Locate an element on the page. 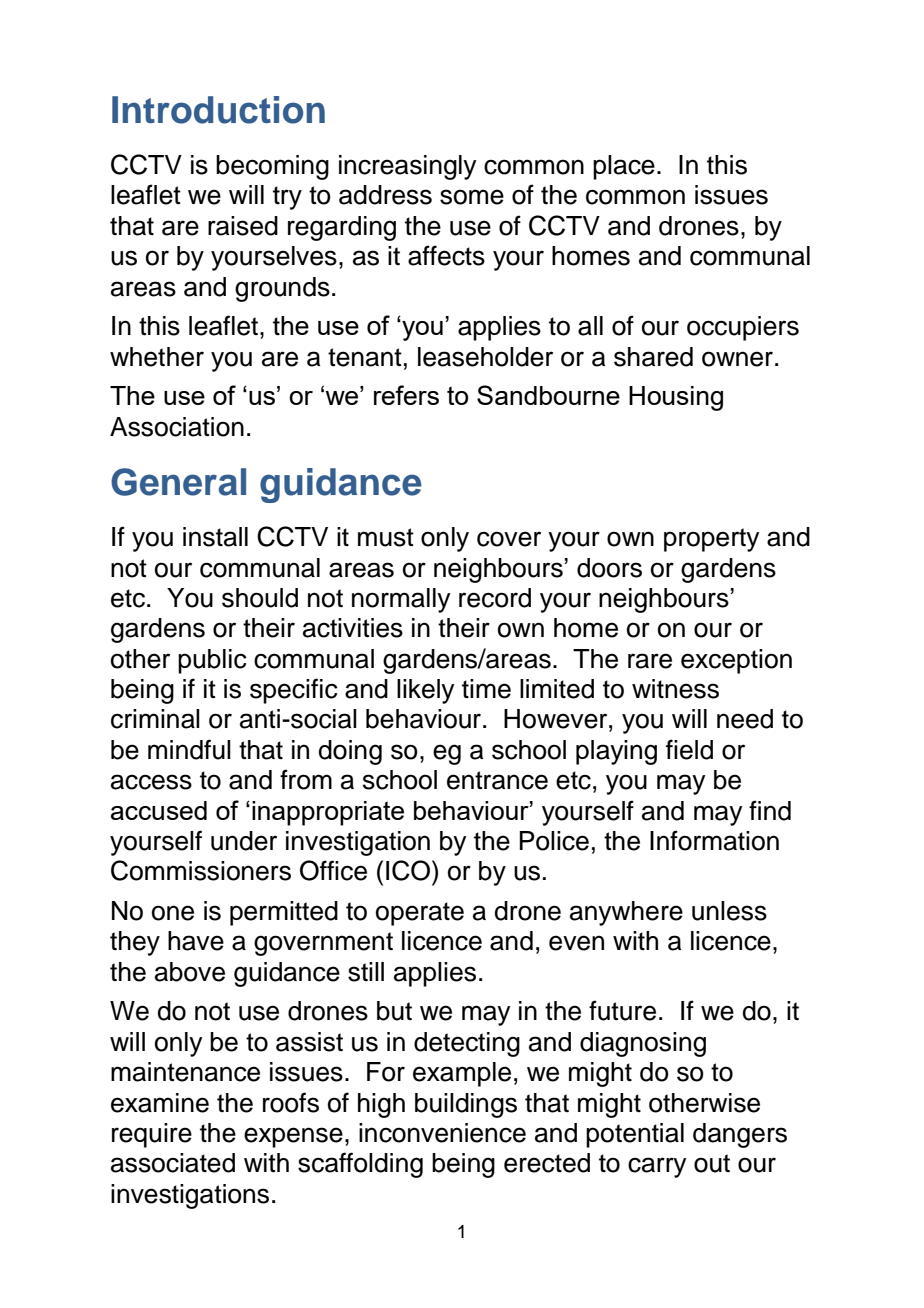  out is located at coordinates (712, 1163).
